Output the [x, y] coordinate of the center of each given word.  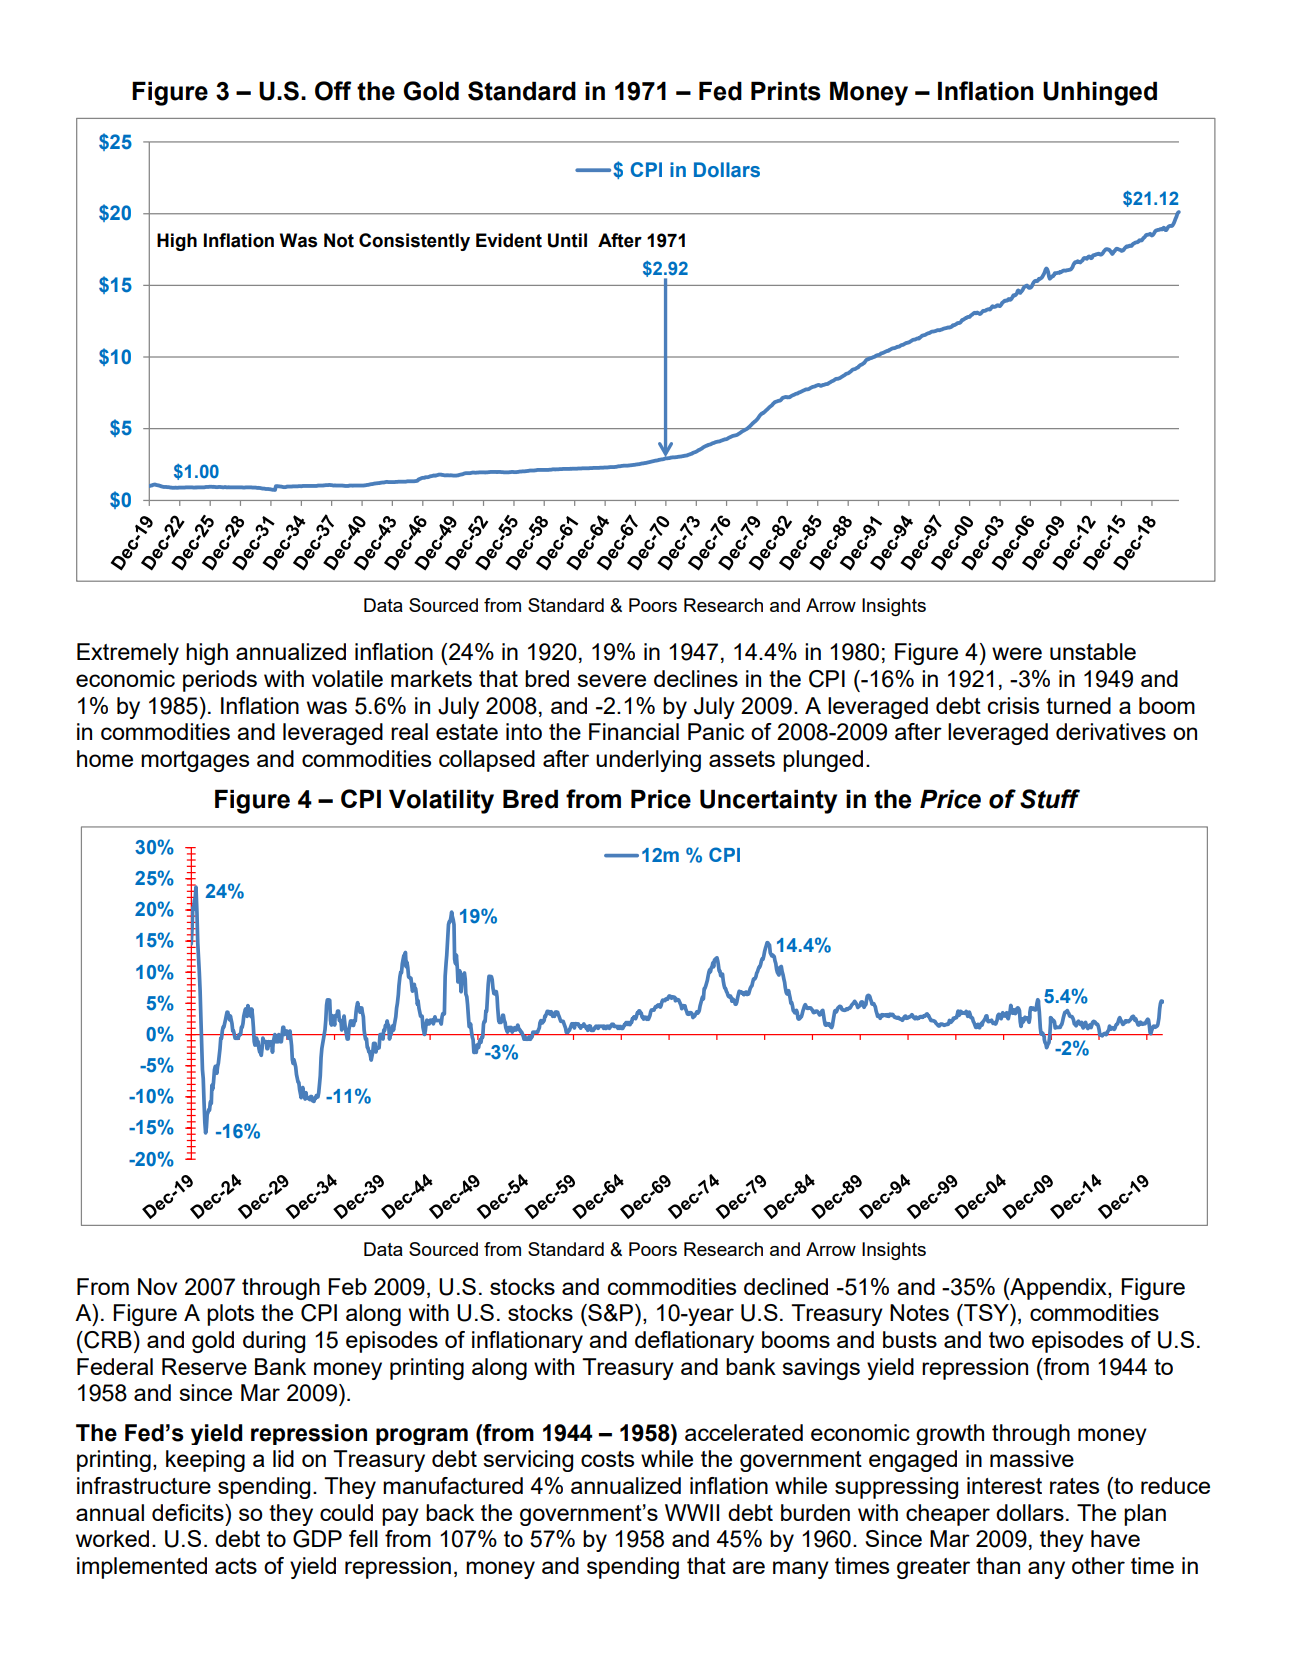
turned [1078, 705]
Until [567, 240]
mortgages [195, 761]
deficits [189, 1512]
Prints [786, 91]
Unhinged [1100, 93]
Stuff [1050, 799]
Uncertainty [768, 801]
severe [611, 680]
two [1006, 1340]
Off [333, 91]
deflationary [694, 1342]
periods [220, 681]
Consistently [414, 242]
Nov [157, 1286]
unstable [1093, 651]
